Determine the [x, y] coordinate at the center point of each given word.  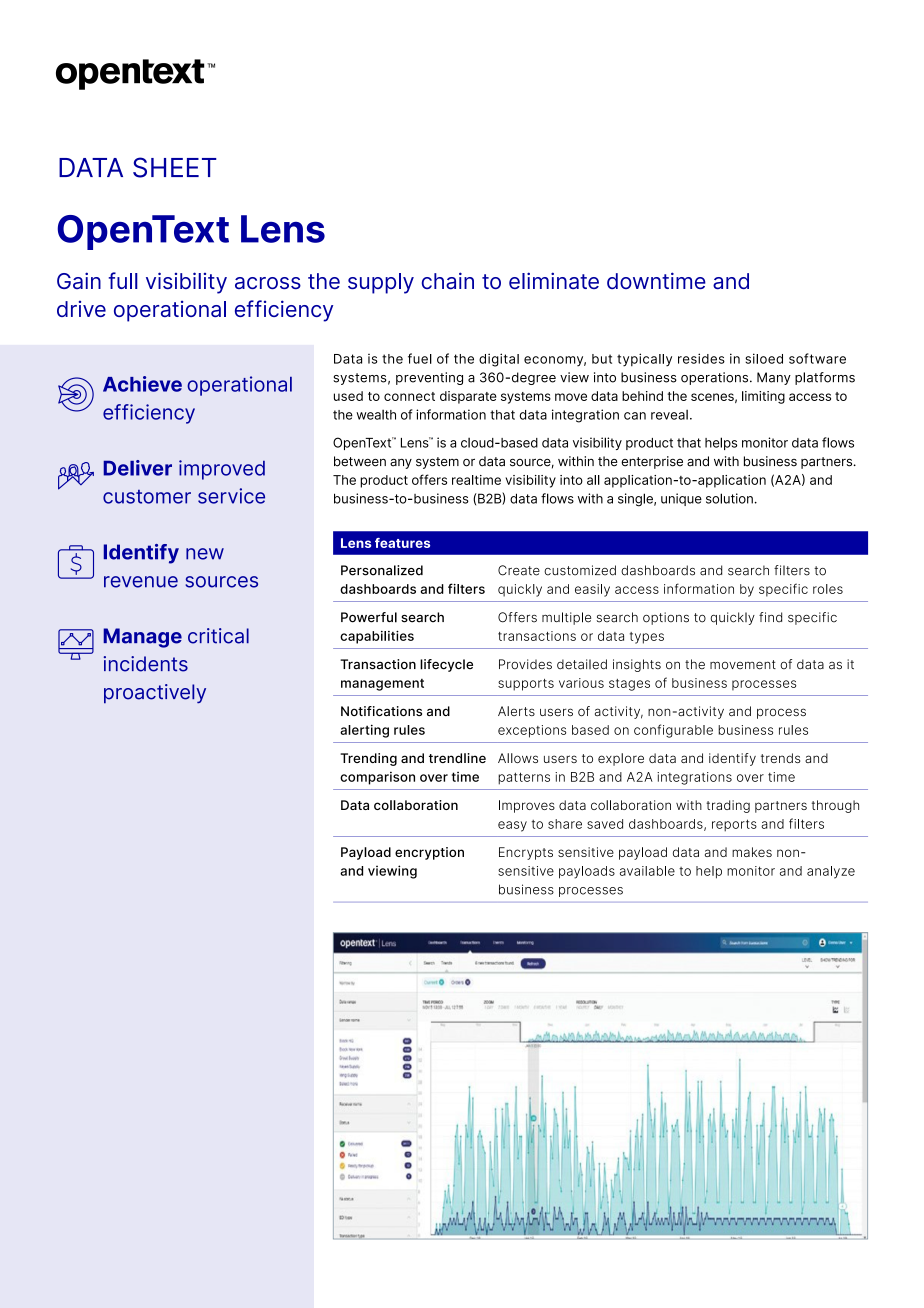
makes [752, 852]
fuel [420, 358]
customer [147, 497]
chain [448, 281]
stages [629, 685]
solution [730, 498]
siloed [764, 358]
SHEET [175, 167]
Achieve [142, 384]
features [402, 543]
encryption [429, 853]
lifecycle [446, 665]
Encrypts [526, 853]
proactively [155, 694]
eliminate [554, 280]
